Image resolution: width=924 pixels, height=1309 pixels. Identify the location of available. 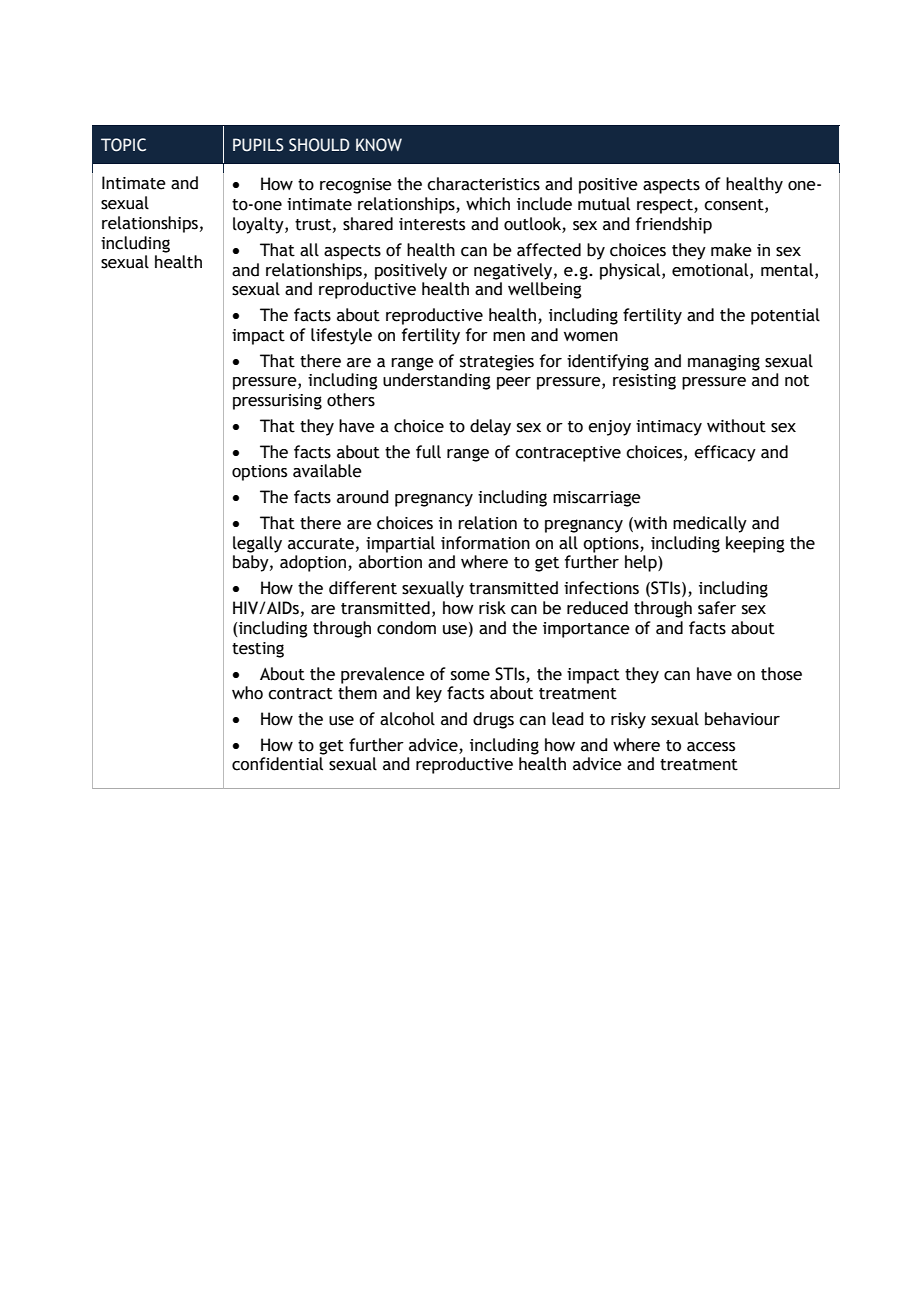
(327, 471).
